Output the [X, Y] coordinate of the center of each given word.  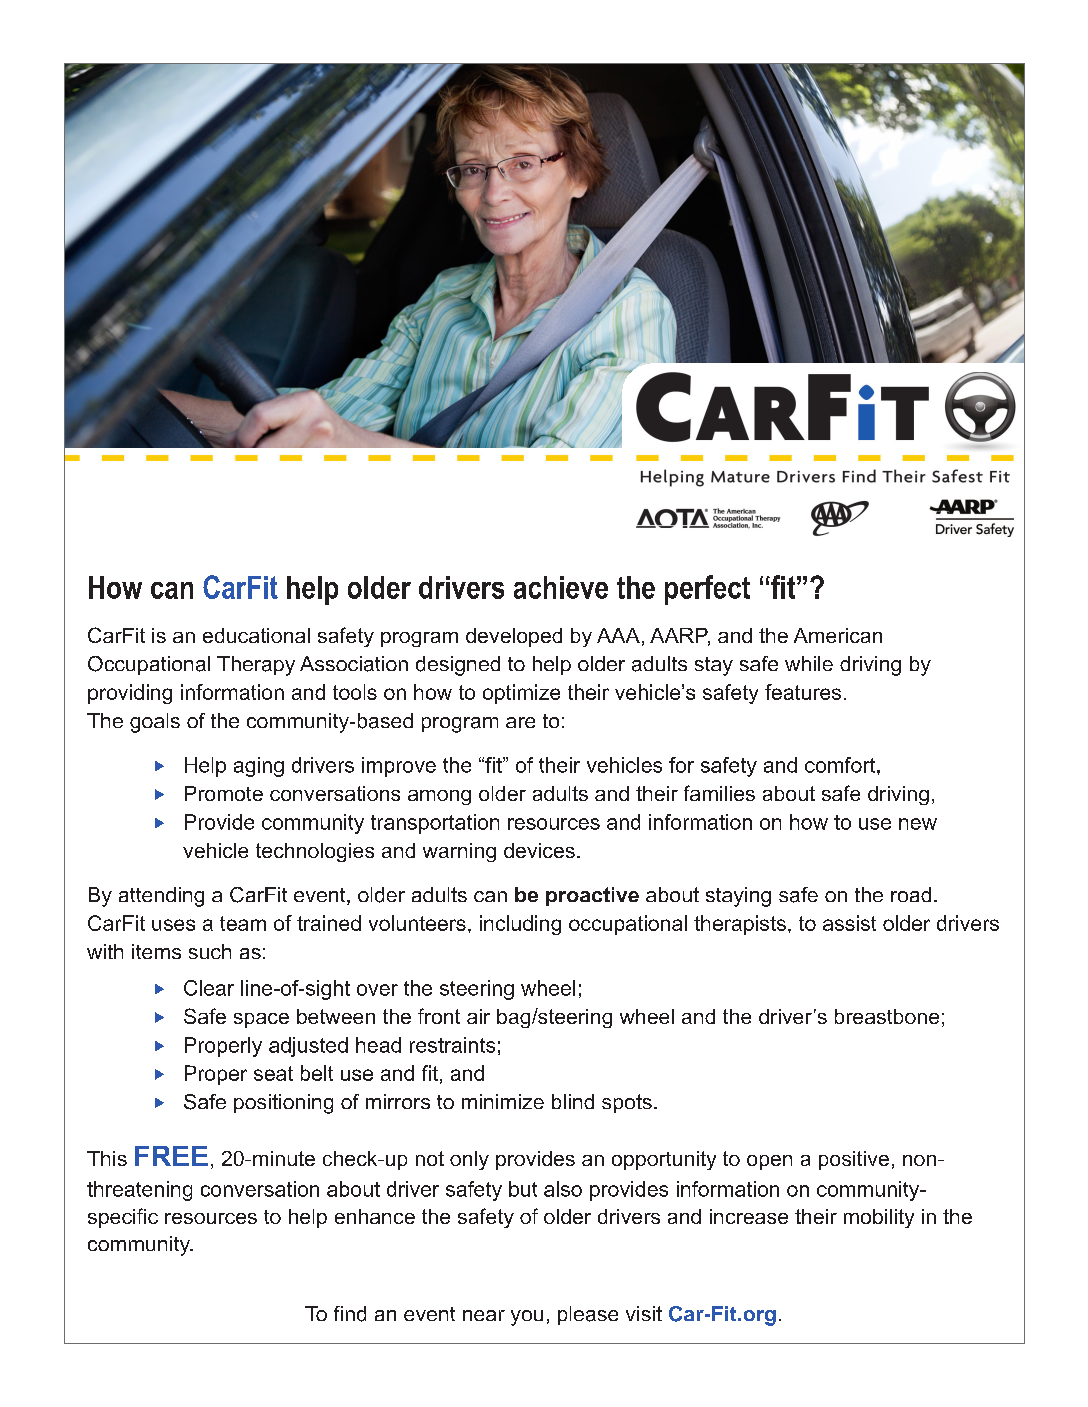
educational [256, 635]
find [350, 1314]
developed [514, 637]
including [520, 925]
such [210, 951]
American [838, 635]
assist [849, 923]
